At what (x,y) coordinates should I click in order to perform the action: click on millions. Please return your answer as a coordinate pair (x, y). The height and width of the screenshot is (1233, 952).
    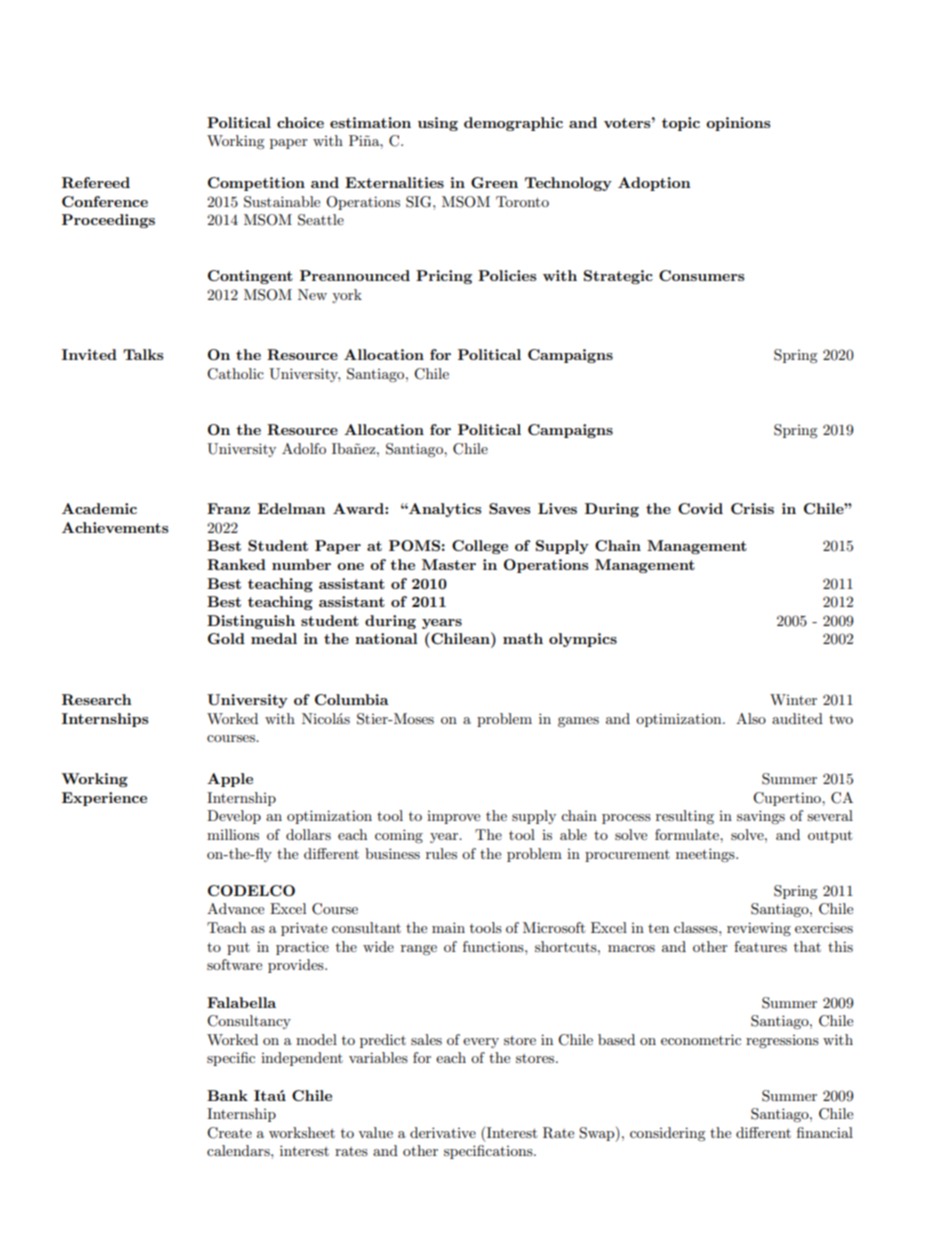
    Looking at the image, I should click on (233, 834).
